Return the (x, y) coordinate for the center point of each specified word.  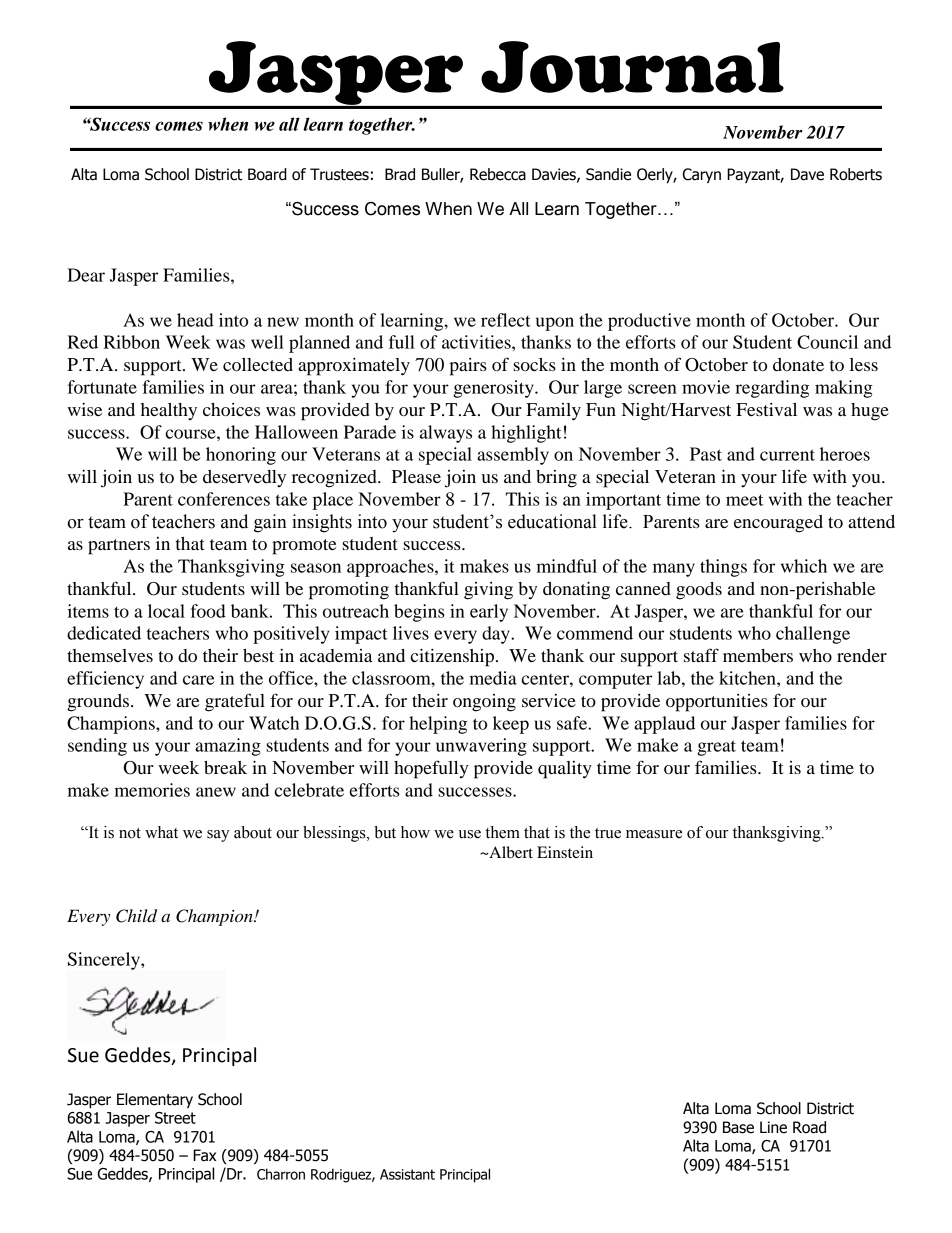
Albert (510, 852)
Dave (807, 174)
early (489, 613)
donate (798, 365)
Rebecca (498, 174)
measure (654, 834)
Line (773, 1127)
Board (267, 174)
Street (175, 1118)
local (166, 611)
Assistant (407, 1174)
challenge (813, 635)
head (195, 320)
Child (136, 916)
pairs (468, 367)
